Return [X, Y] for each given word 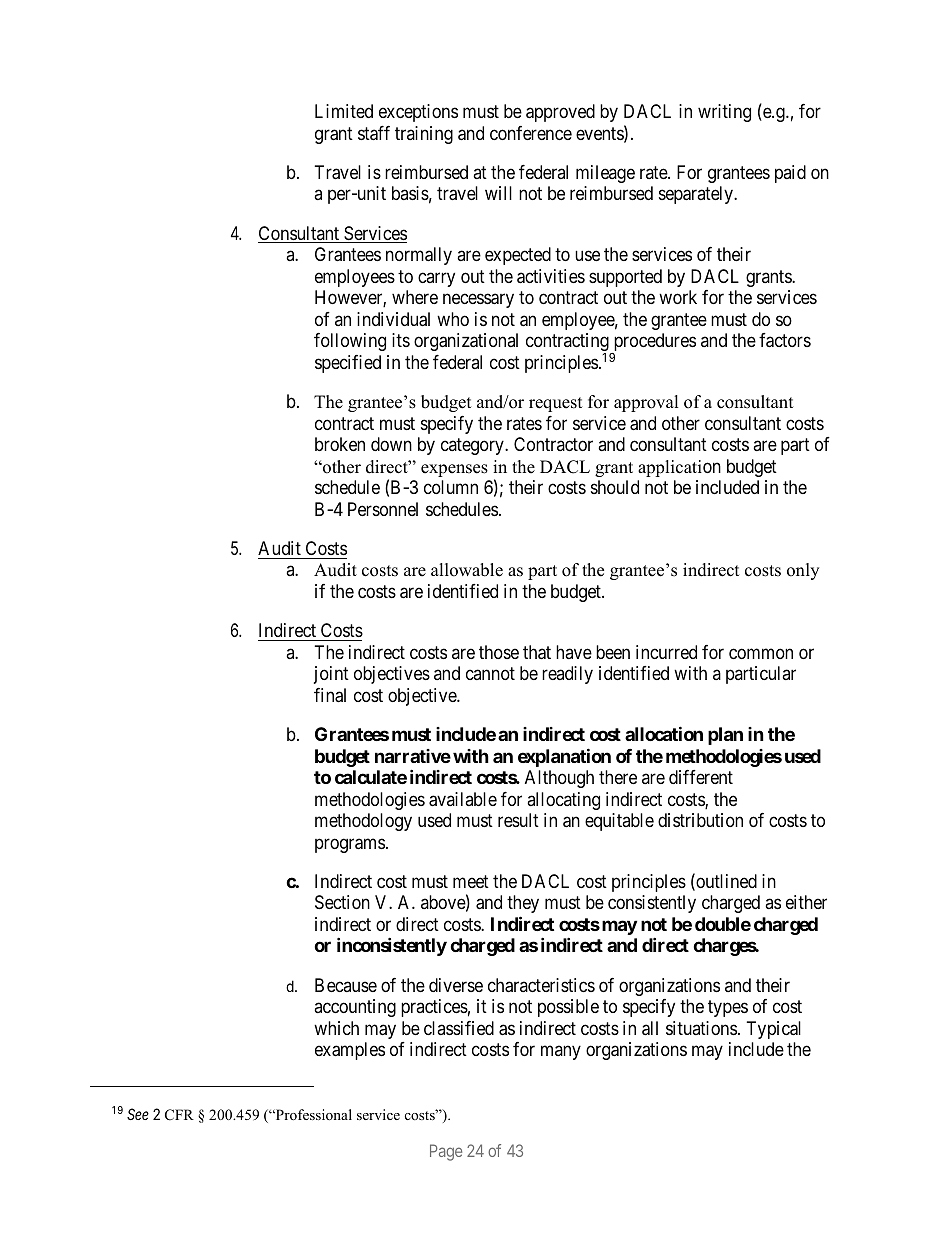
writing [724, 113]
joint [331, 675]
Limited [344, 111]
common [761, 653]
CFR [179, 1115]
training [424, 135]
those [499, 652]
